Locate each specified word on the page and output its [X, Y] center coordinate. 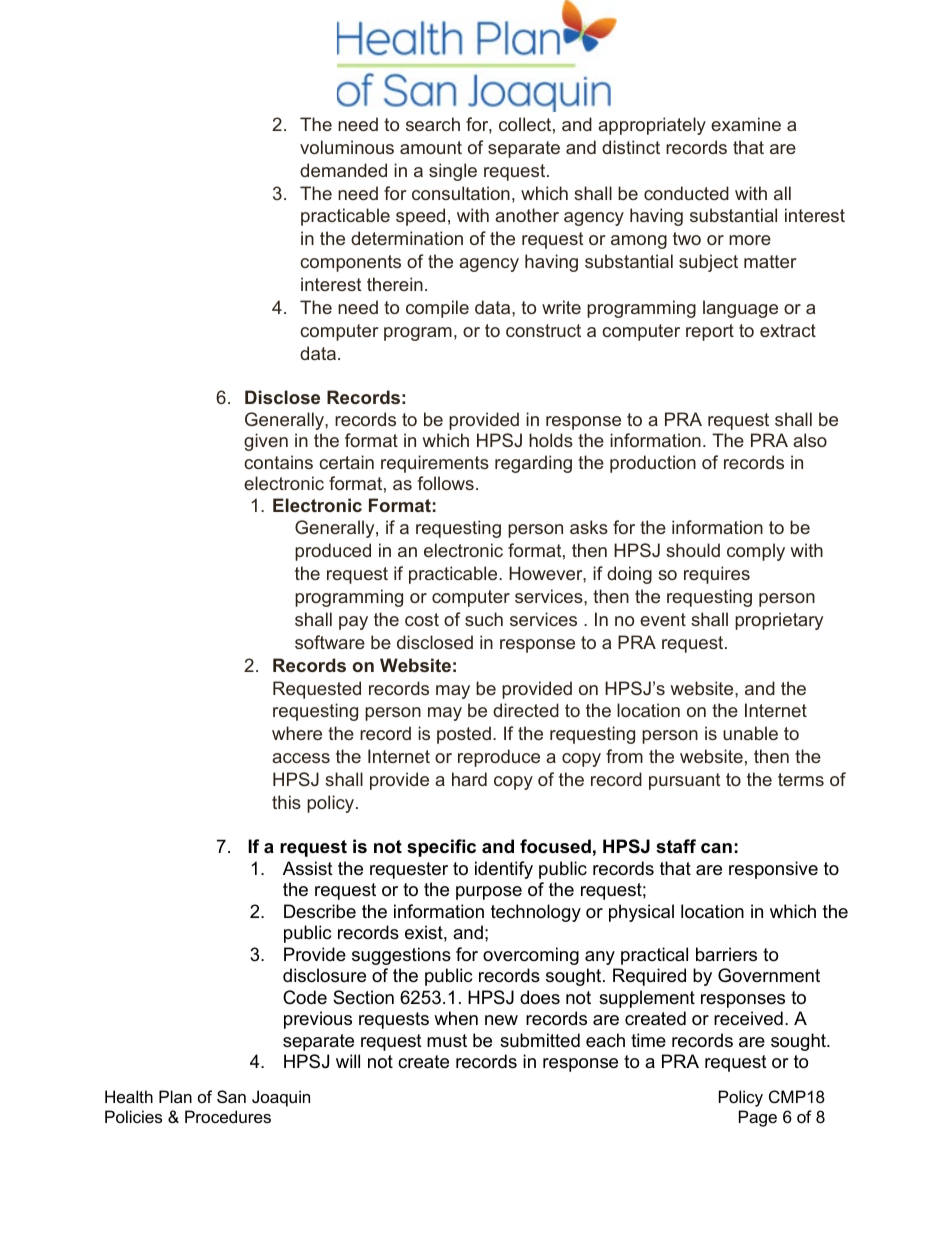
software [330, 642]
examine [746, 124]
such [484, 619]
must [447, 1041]
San [231, 1096]
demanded [343, 170]
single [453, 172]
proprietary [779, 621]
